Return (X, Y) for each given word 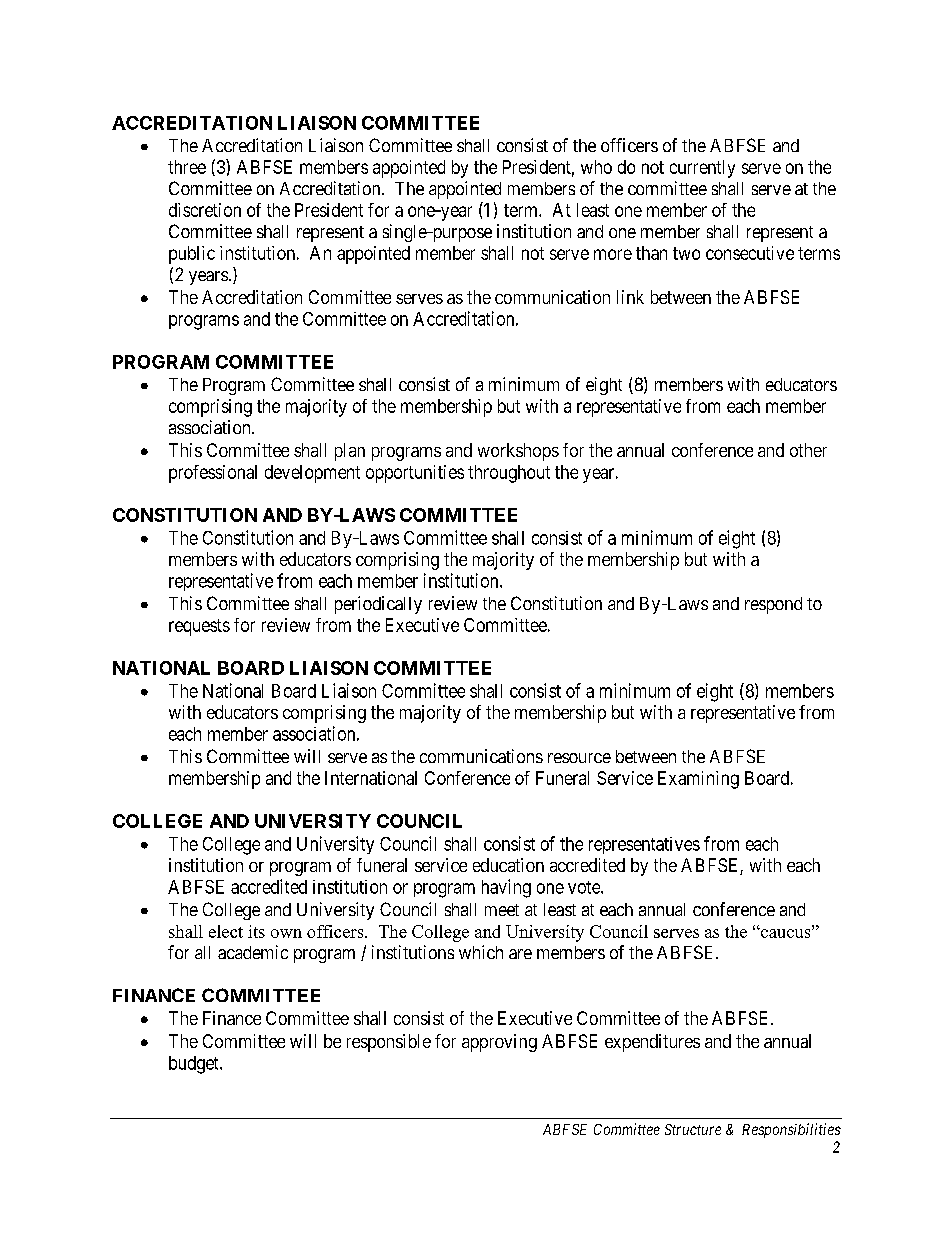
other (808, 450)
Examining (698, 780)
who (596, 167)
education (508, 865)
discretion (205, 210)
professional (213, 474)
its (256, 931)
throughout (509, 474)
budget (195, 1065)
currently (702, 169)
